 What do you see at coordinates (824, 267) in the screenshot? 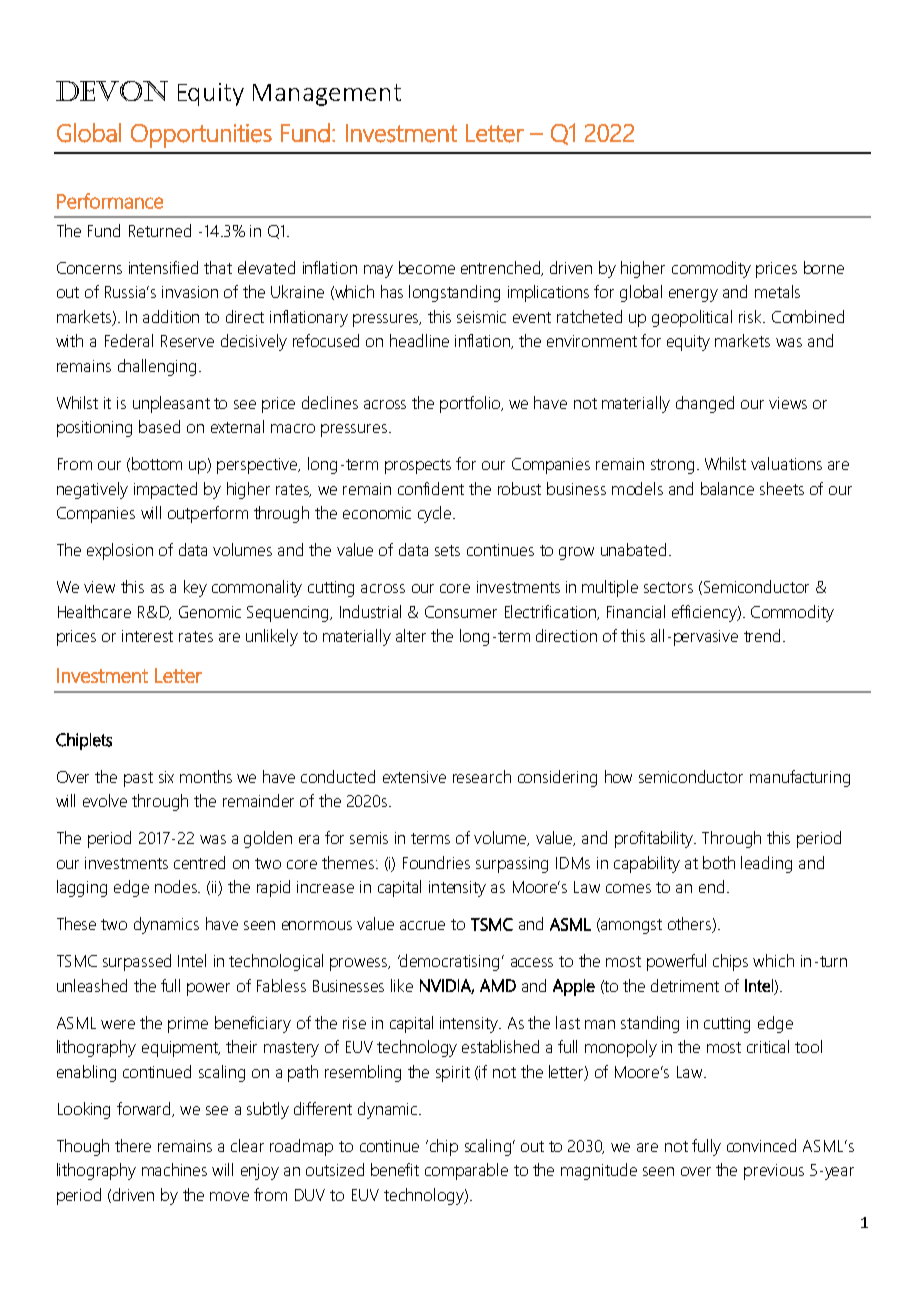
I see `borne` at bounding box center [824, 267].
